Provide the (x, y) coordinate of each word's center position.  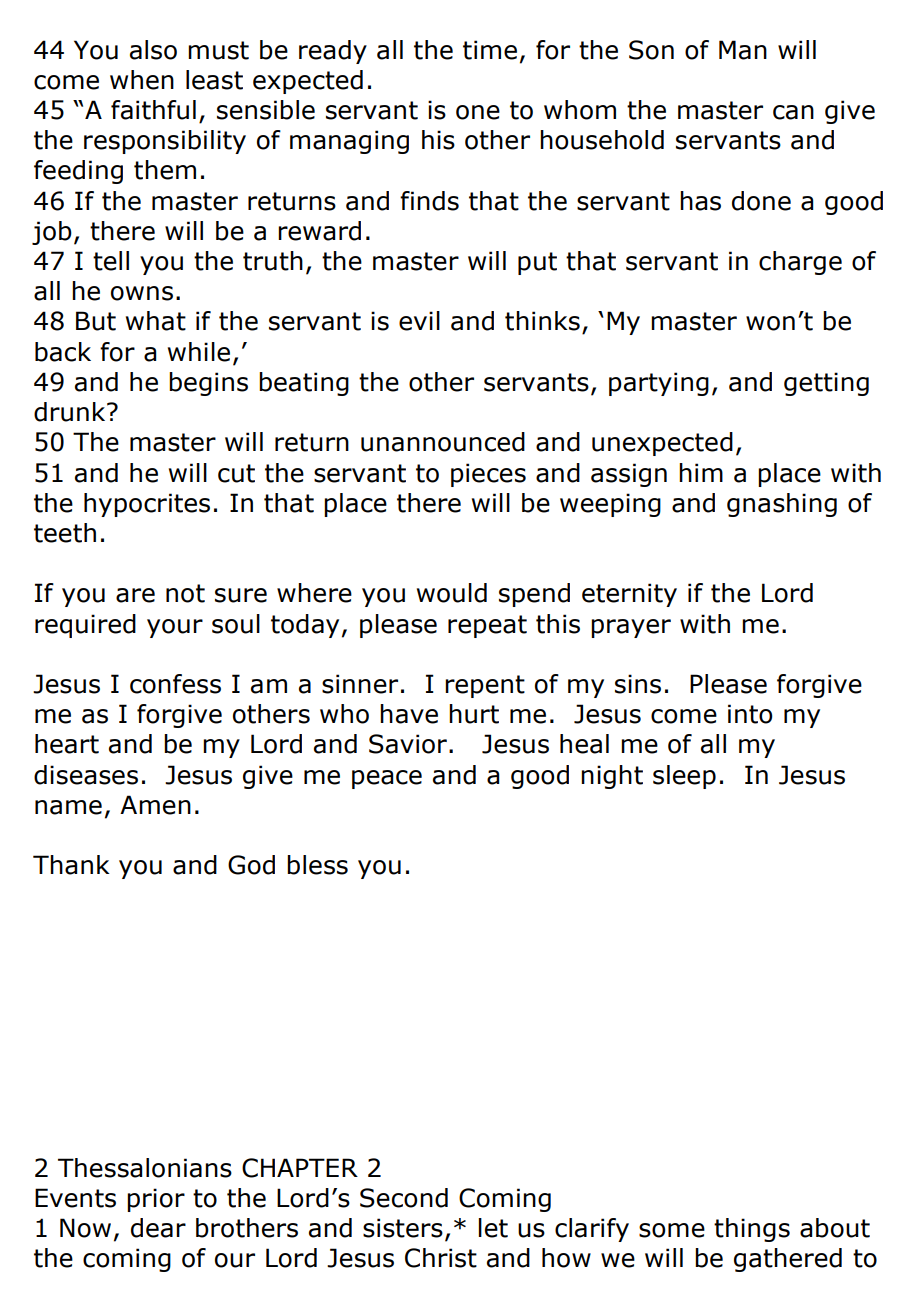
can (793, 112)
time (490, 50)
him (701, 472)
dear (158, 1228)
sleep (684, 777)
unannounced (443, 442)
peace (387, 779)
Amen (155, 805)
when (142, 80)
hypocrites (147, 505)
